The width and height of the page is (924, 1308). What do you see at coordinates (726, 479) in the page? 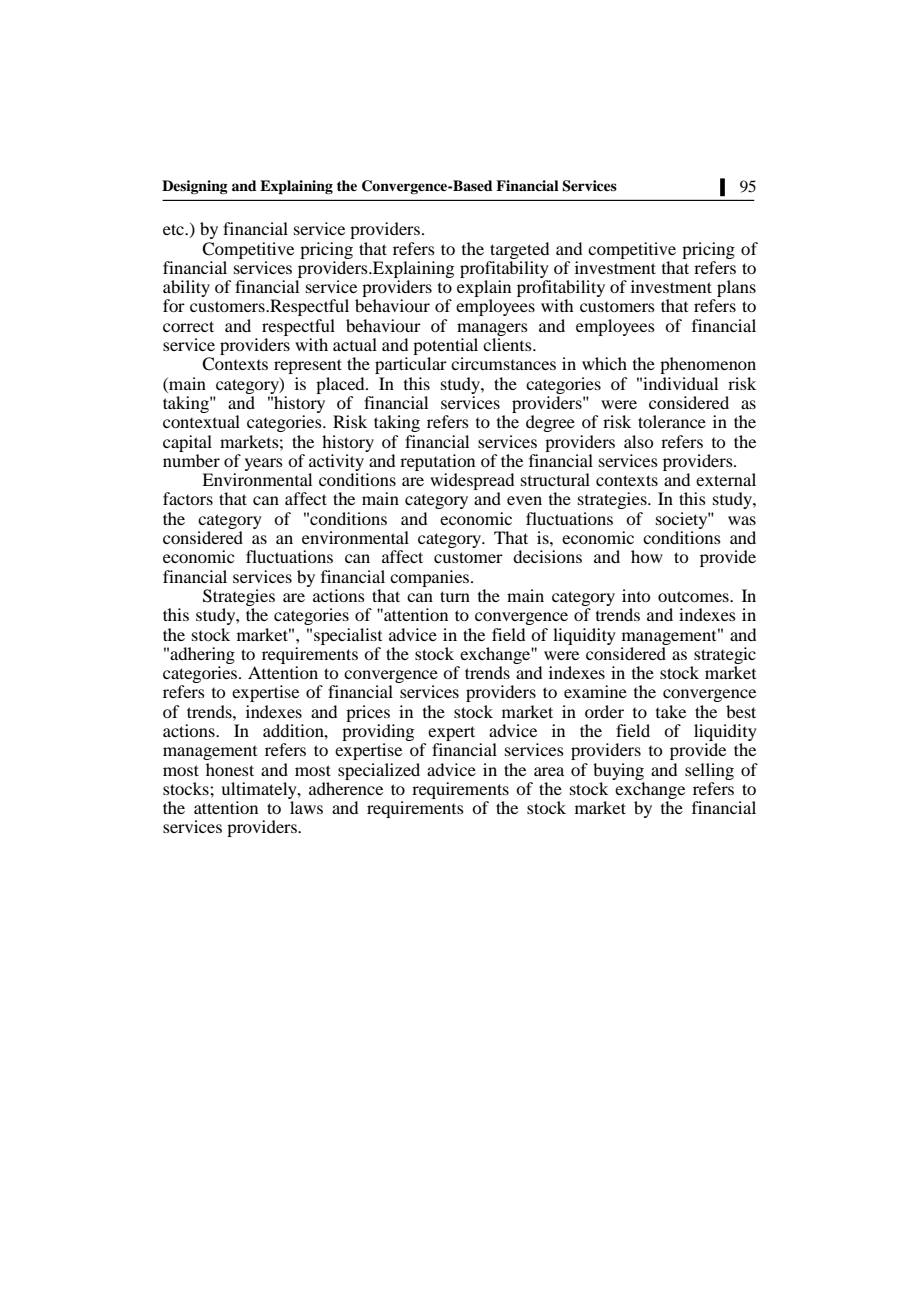
I see `external` at bounding box center [726, 479].
